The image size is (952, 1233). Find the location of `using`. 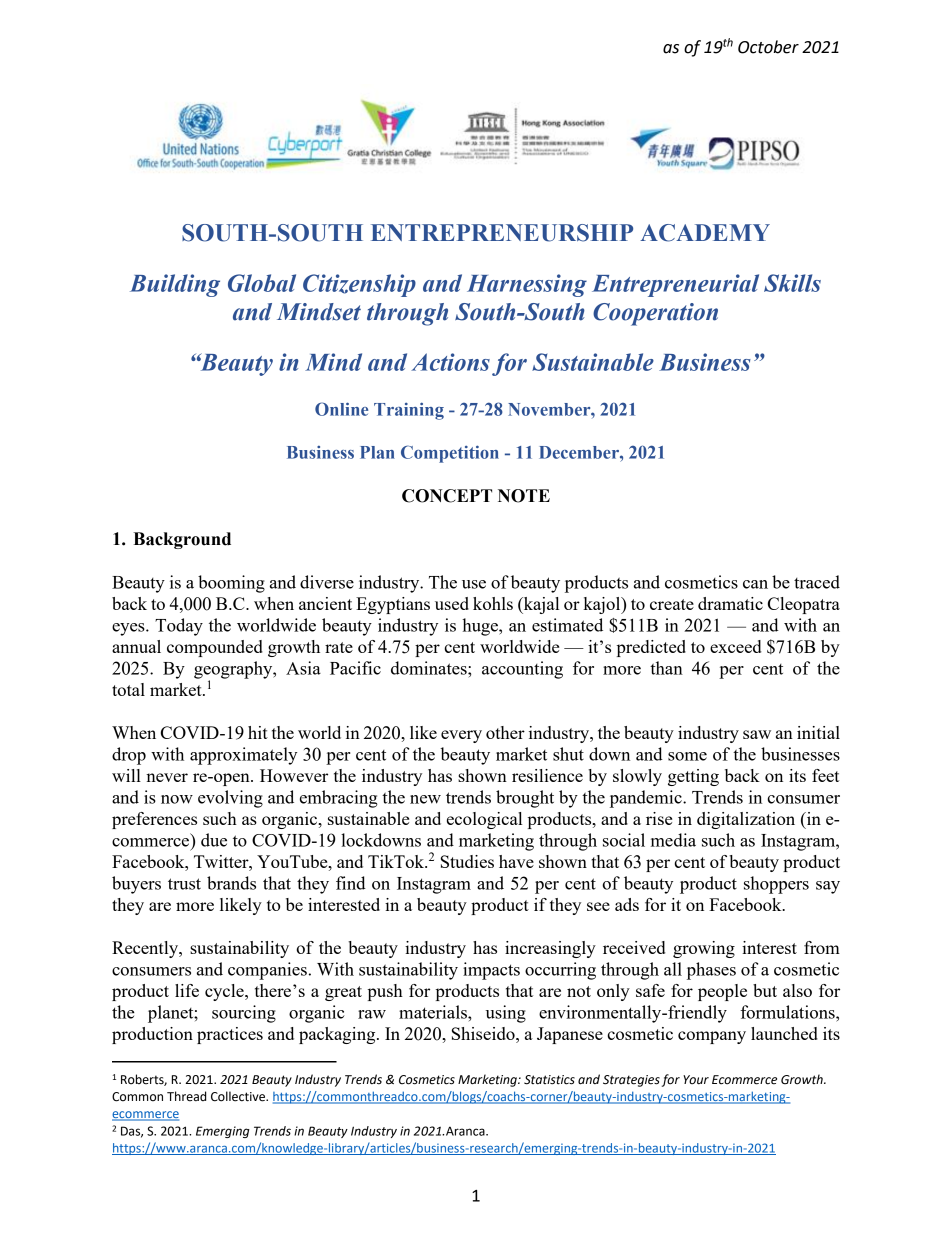

using is located at coordinates (505, 1014).
